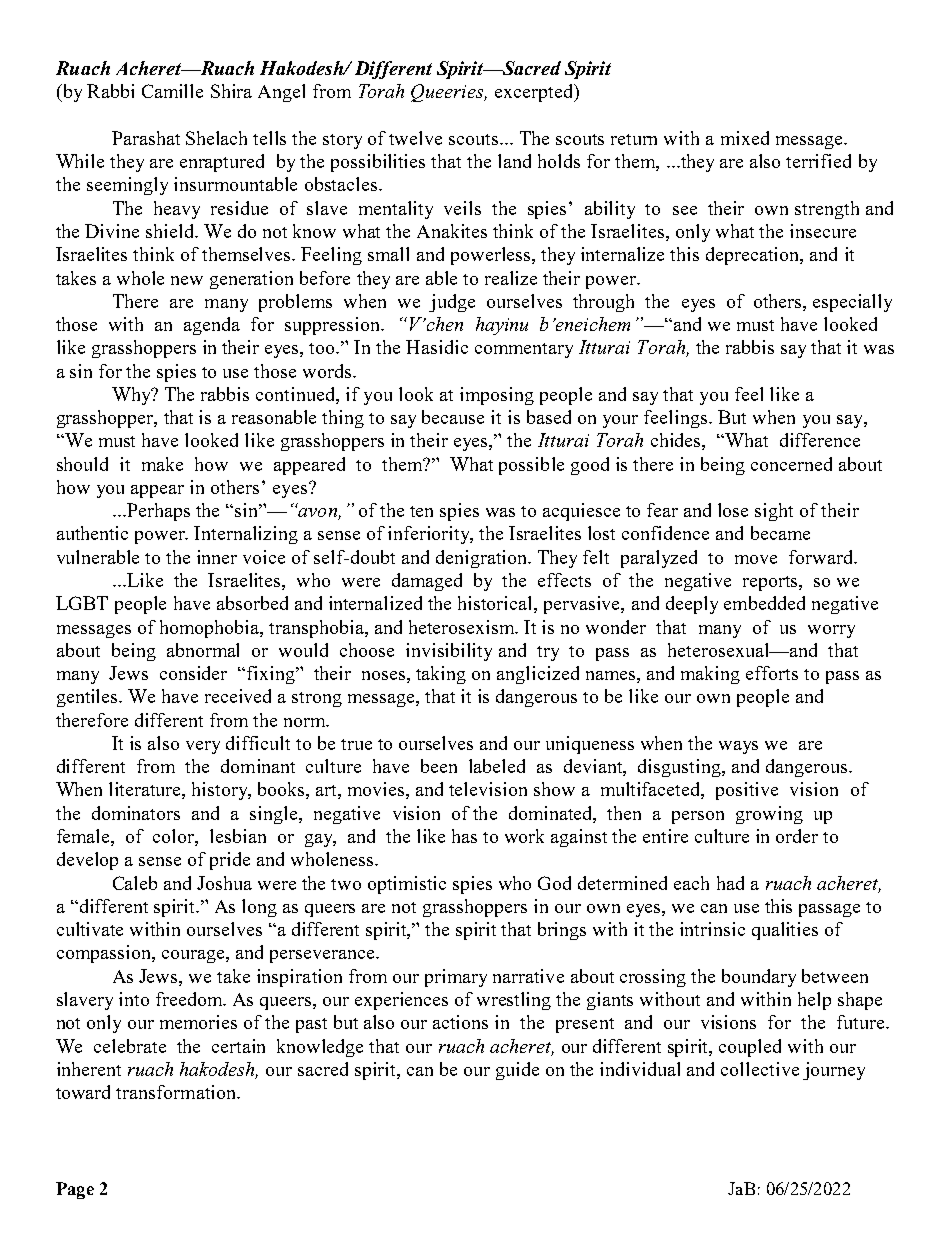 The width and height of the document is (952, 1233). I want to click on guide, so click(517, 1071).
